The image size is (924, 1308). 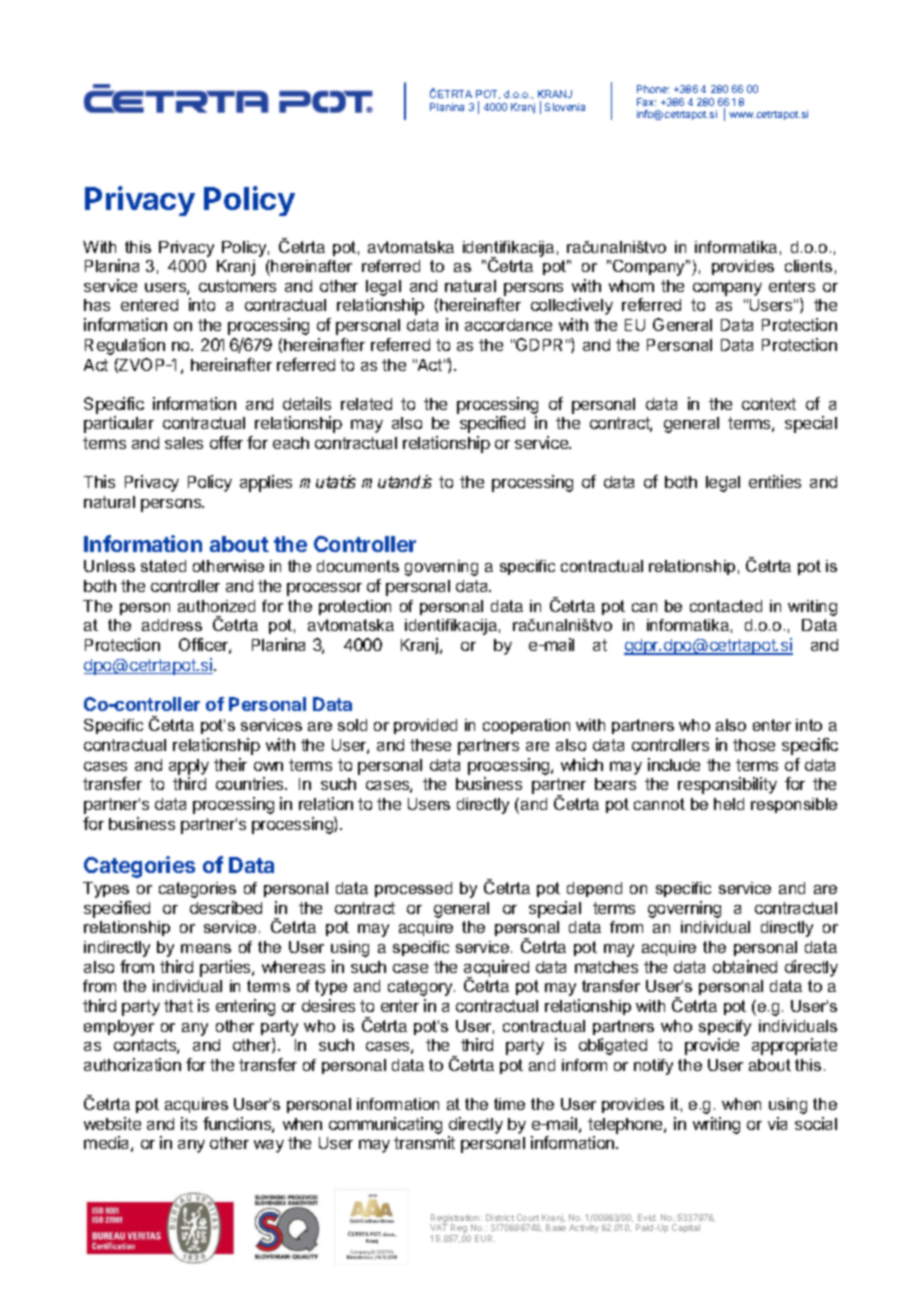 What do you see at coordinates (189, 1123) in the screenshot?
I see `its` at bounding box center [189, 1123].
